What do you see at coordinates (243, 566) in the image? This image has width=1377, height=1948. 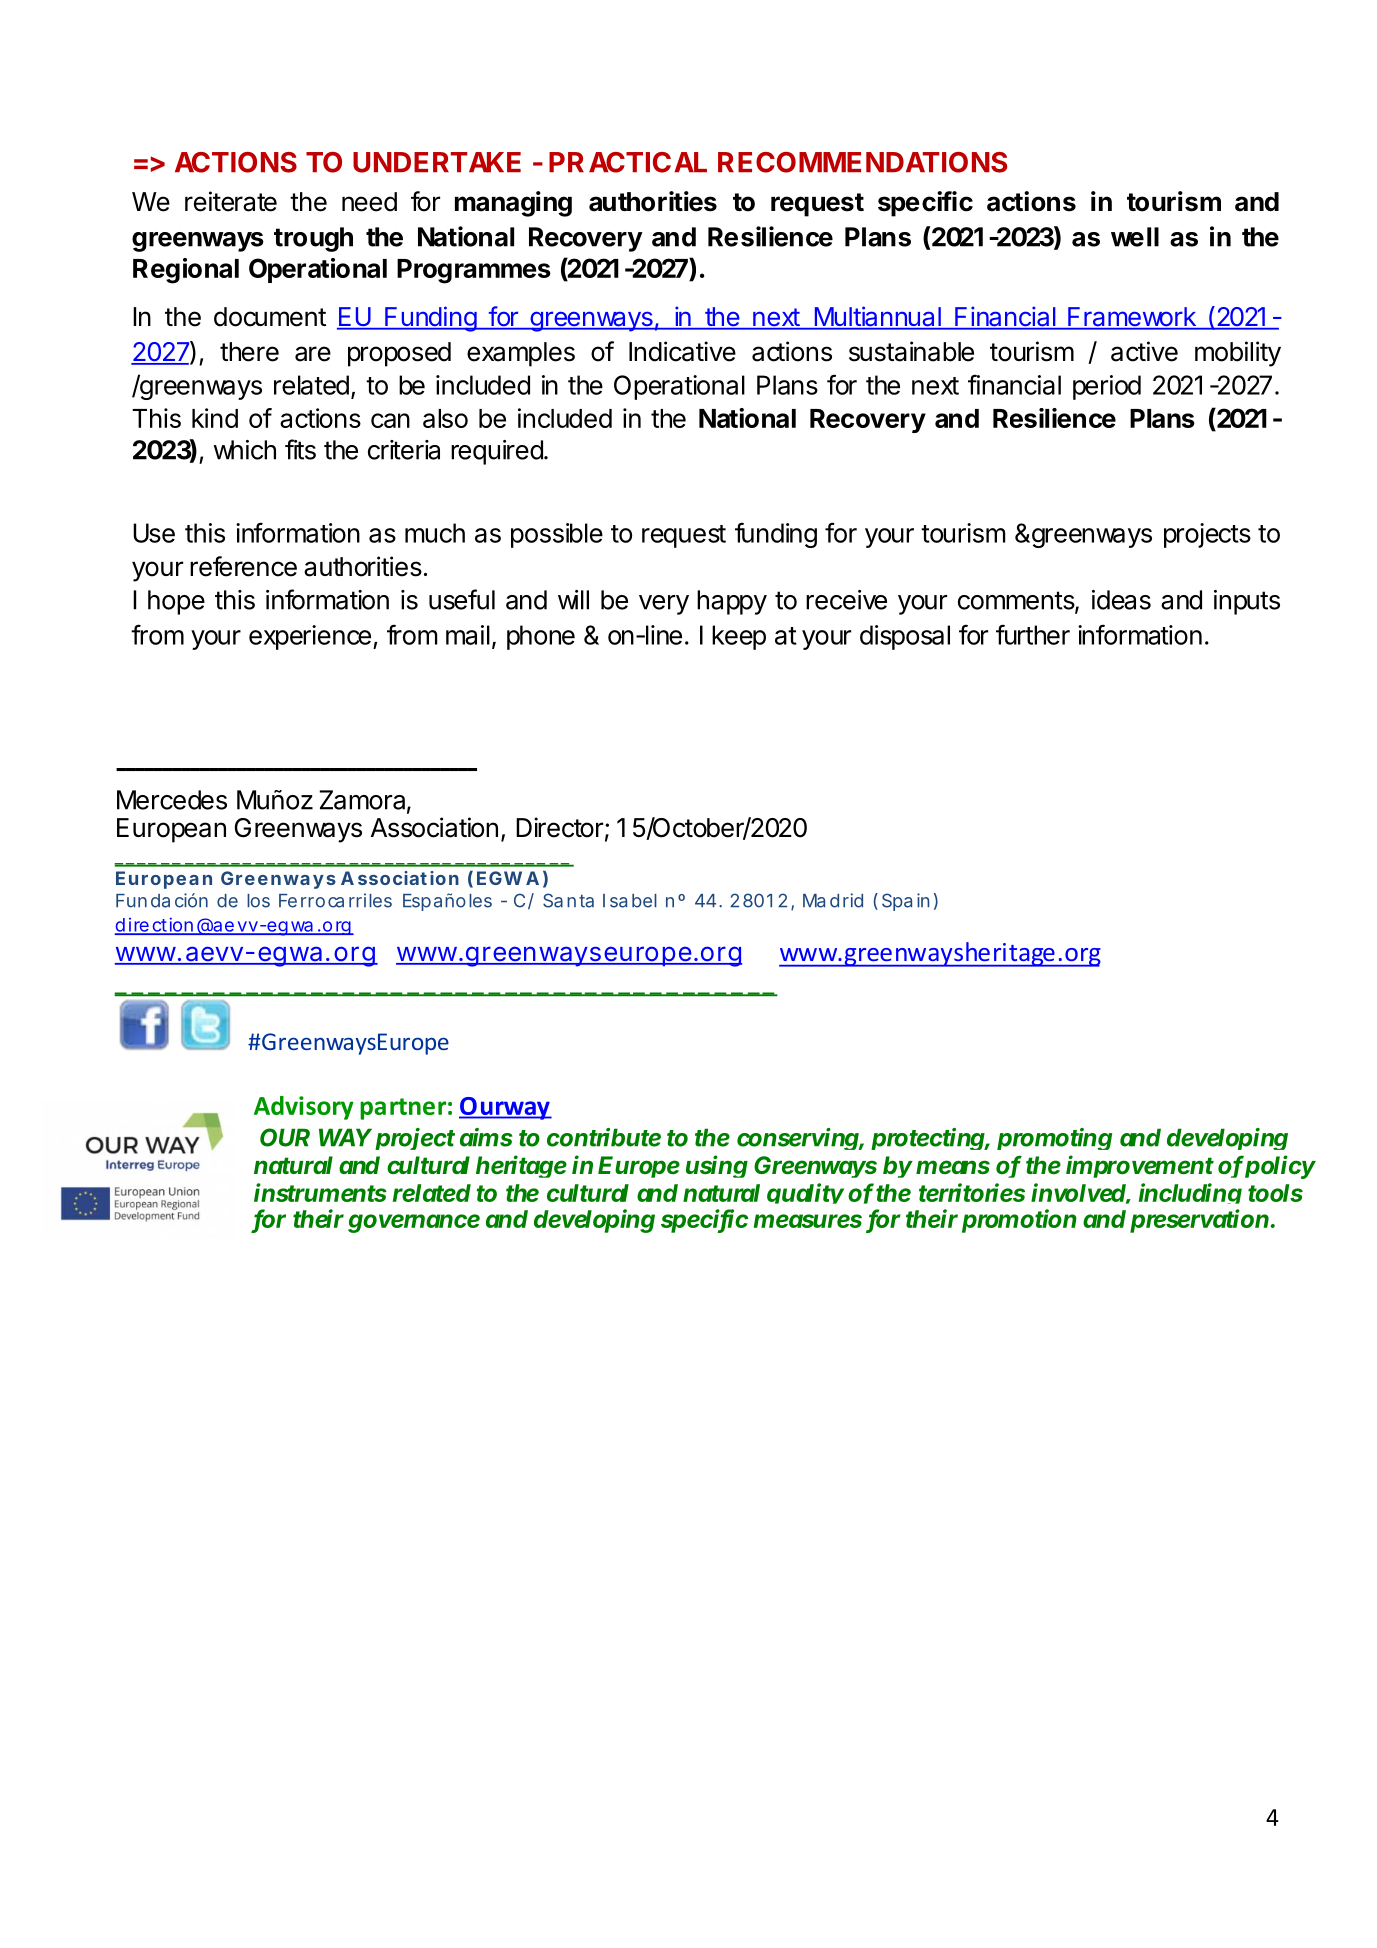 I see `reference` at bounding box center [243, 566].
